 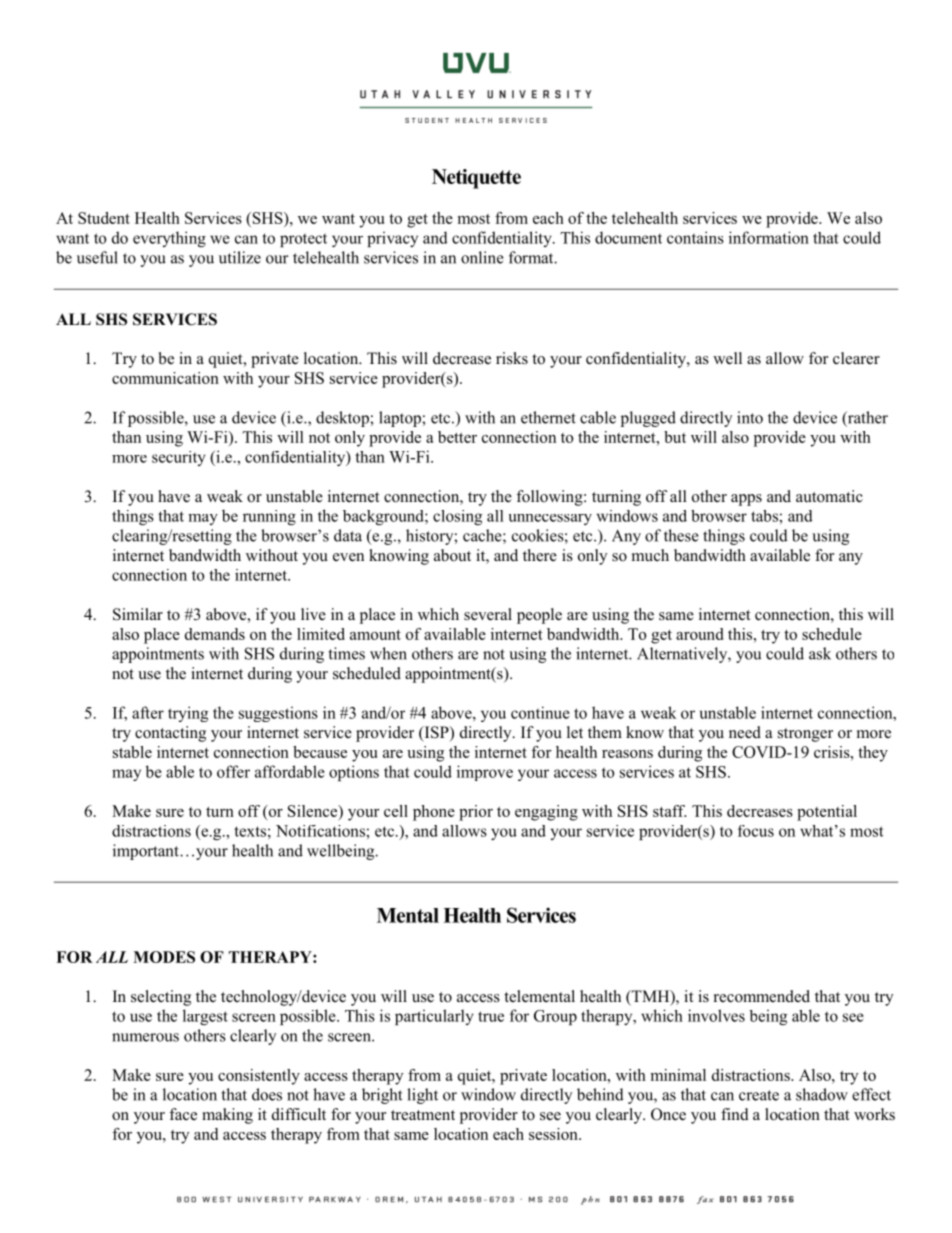 What do you see at coordinates (827, 813) in the document?
I see `potential` at bounding box center [827, 813].
